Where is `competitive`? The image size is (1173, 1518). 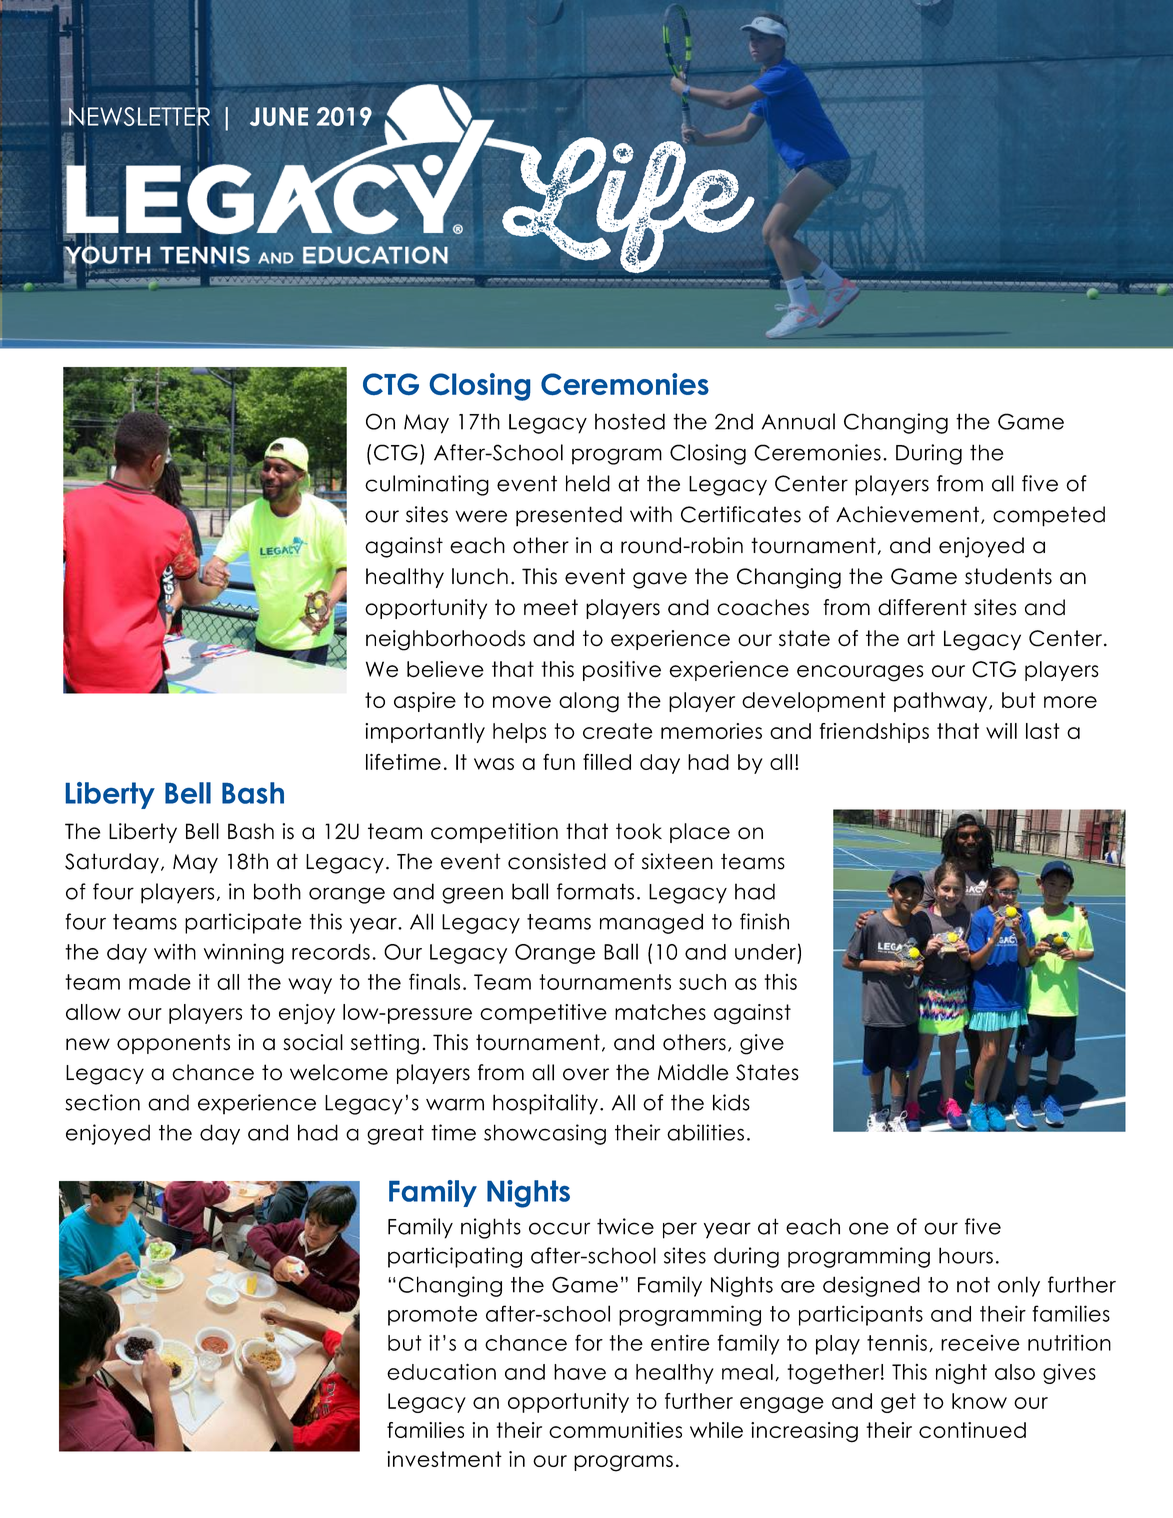 competitive is located at coordinates (543, 1014).
